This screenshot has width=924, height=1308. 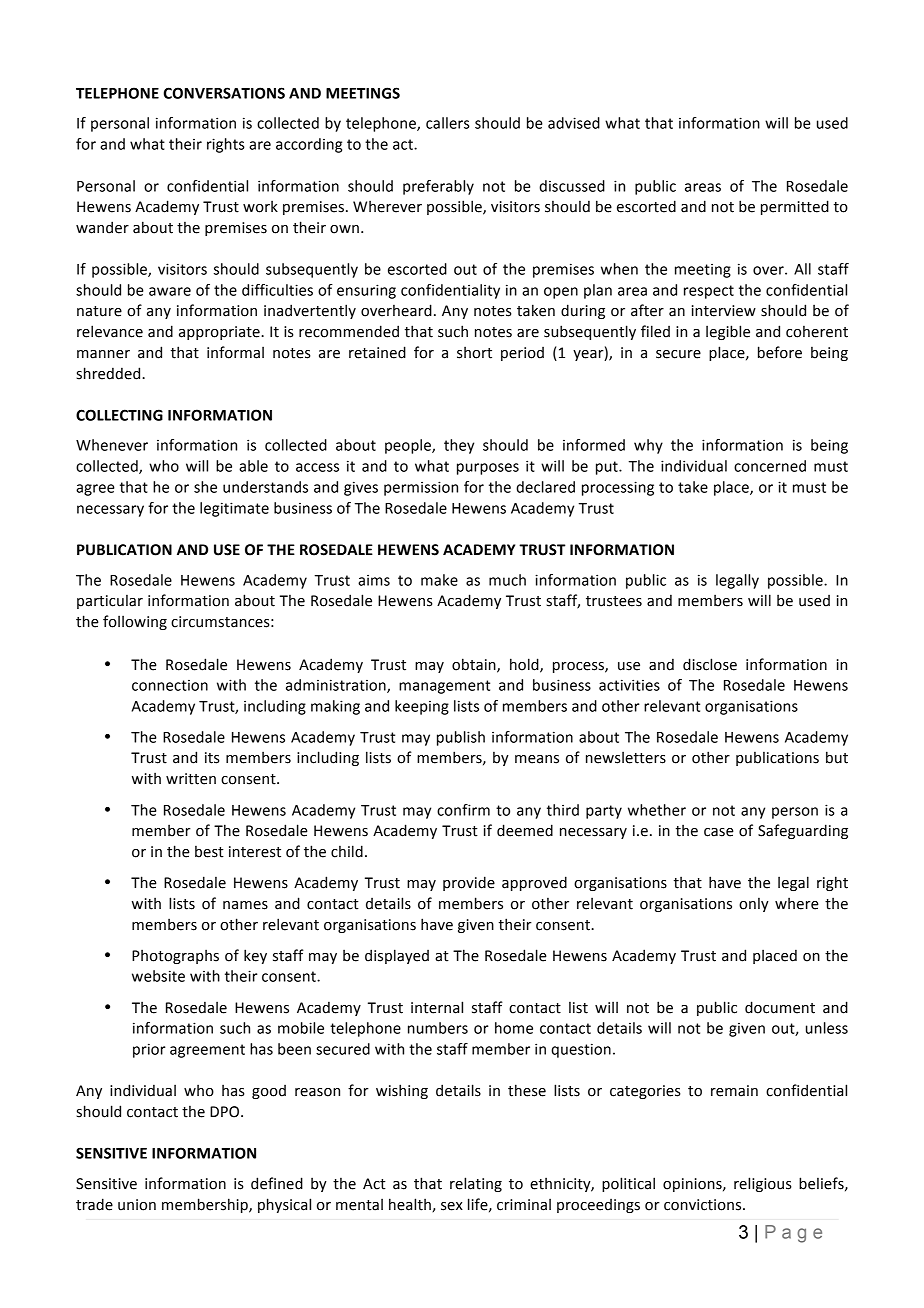 What do you see at coordinates (448, 123) in the screenshot?
I see `callers` at bounding box center [448, 123].
